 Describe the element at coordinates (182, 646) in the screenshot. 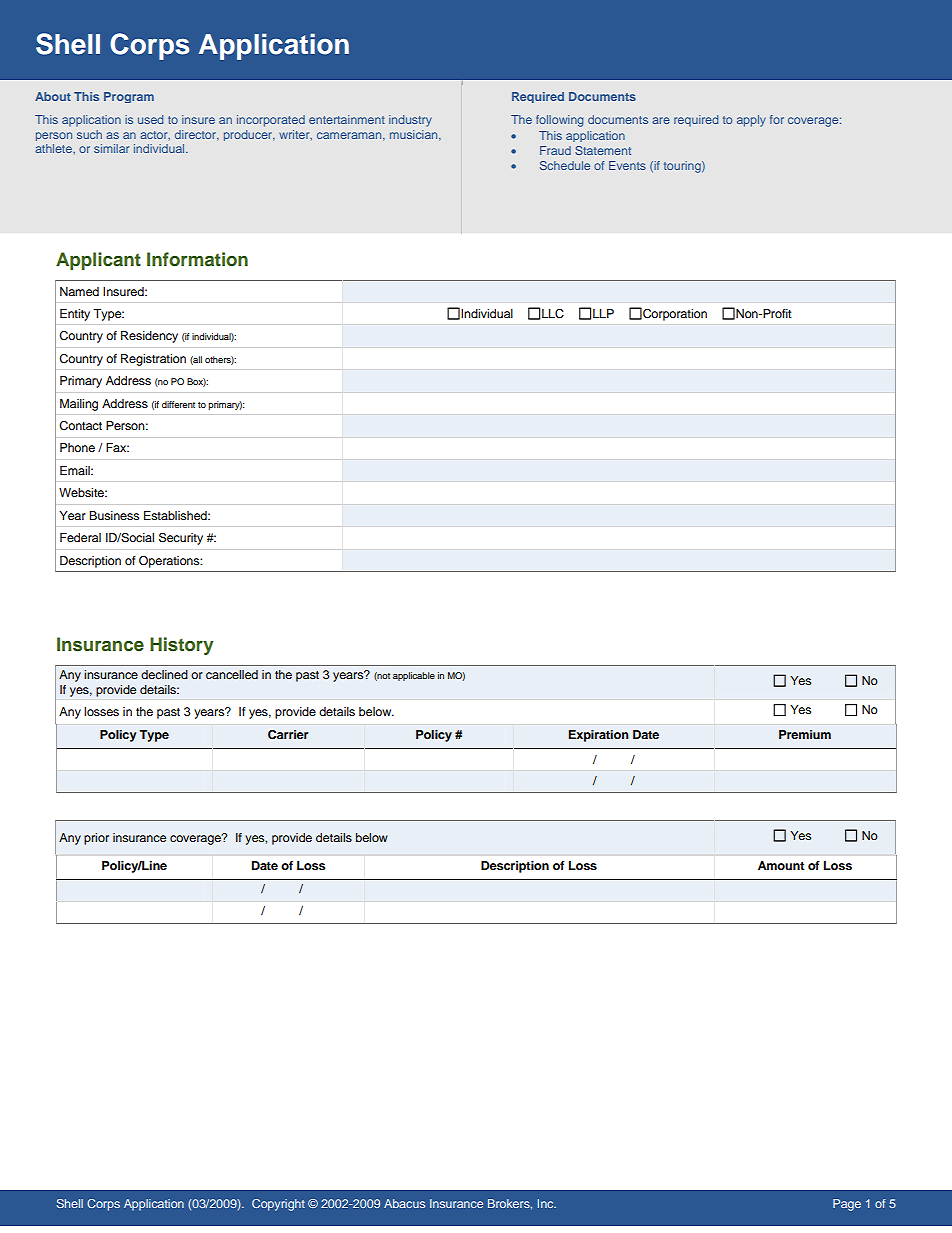

I see `History` at that location.
